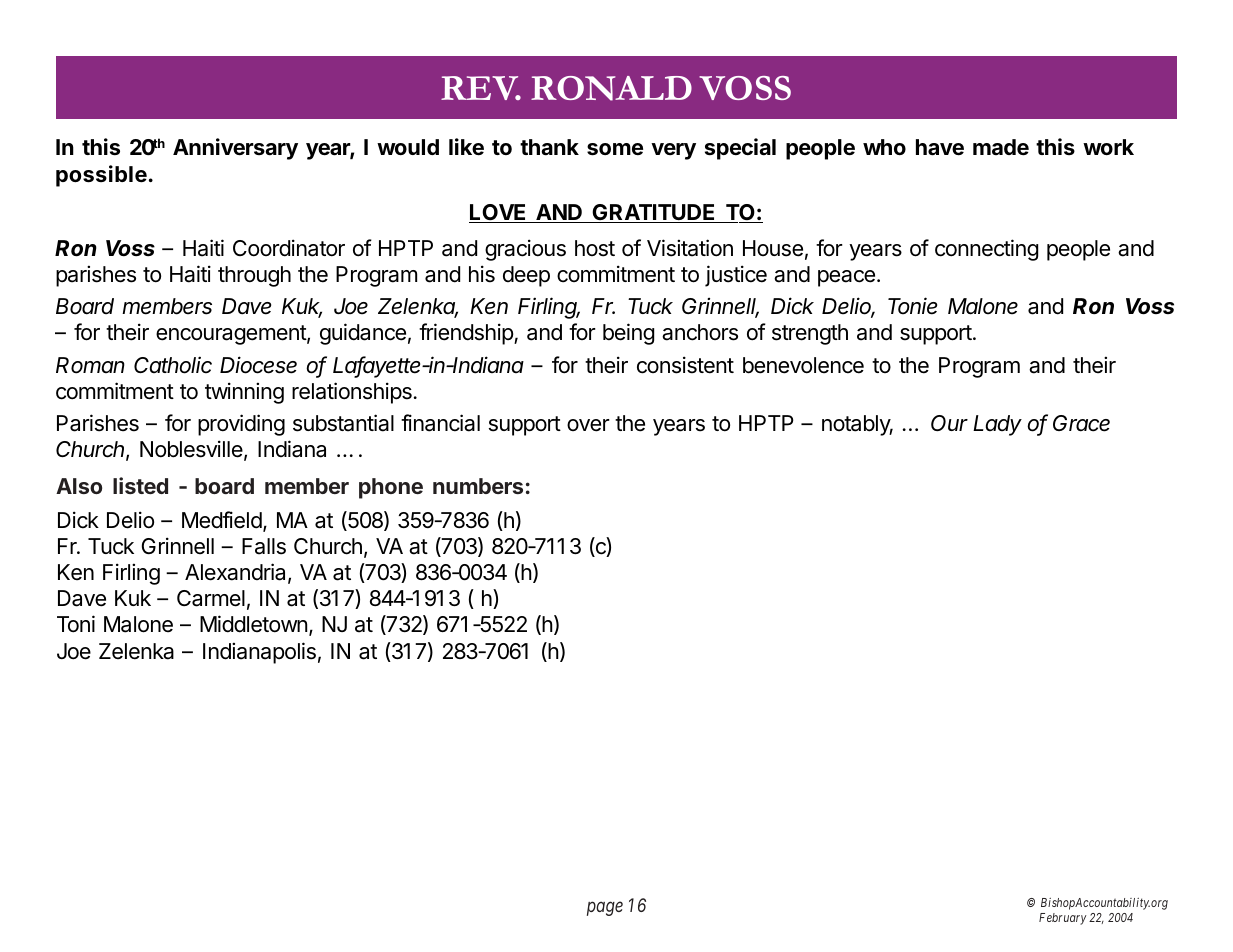  Describe the element at coordinates (1001, 147) in the image. I see `made` at that location.
